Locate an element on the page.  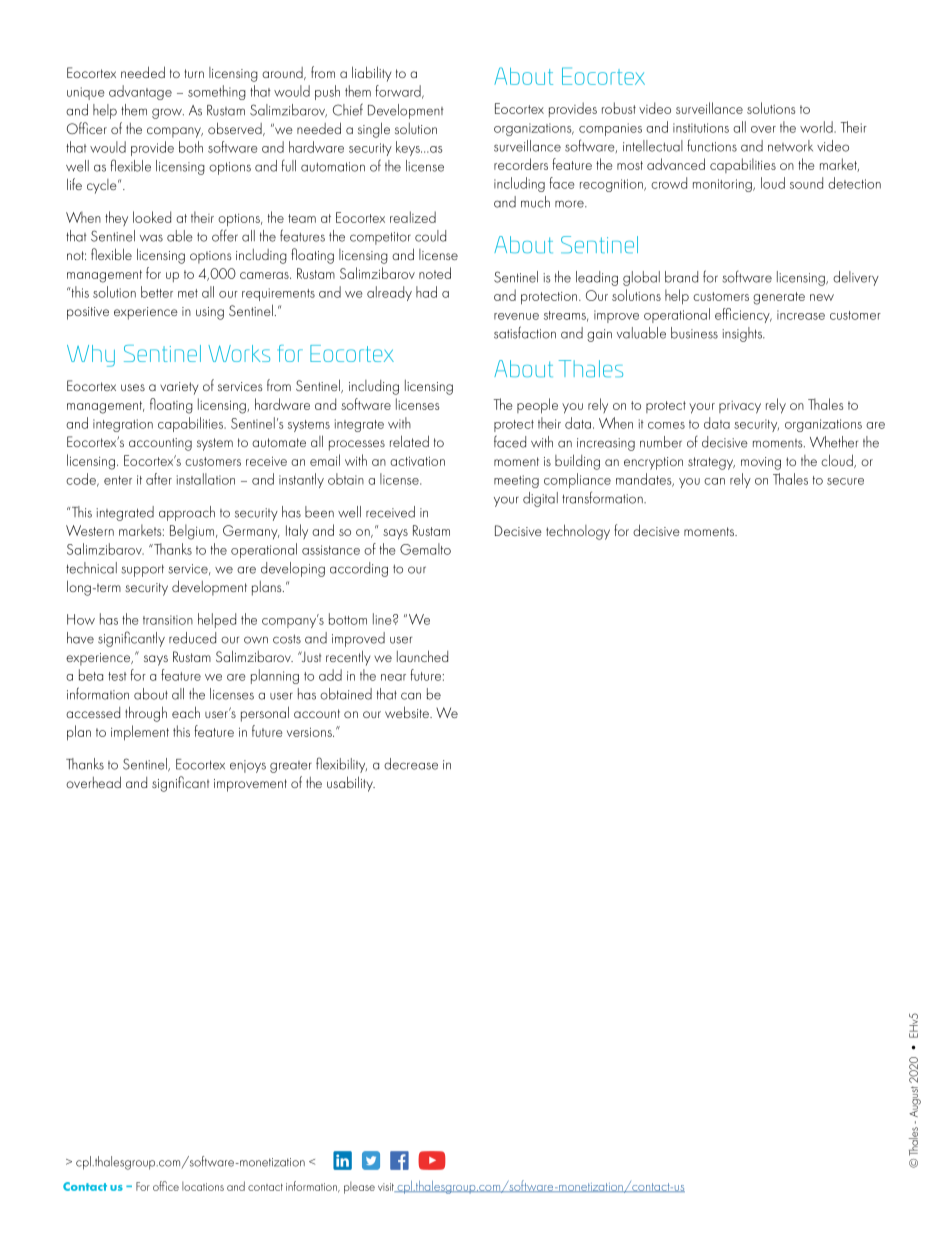
visit is located at coordinates (387, 1187).
